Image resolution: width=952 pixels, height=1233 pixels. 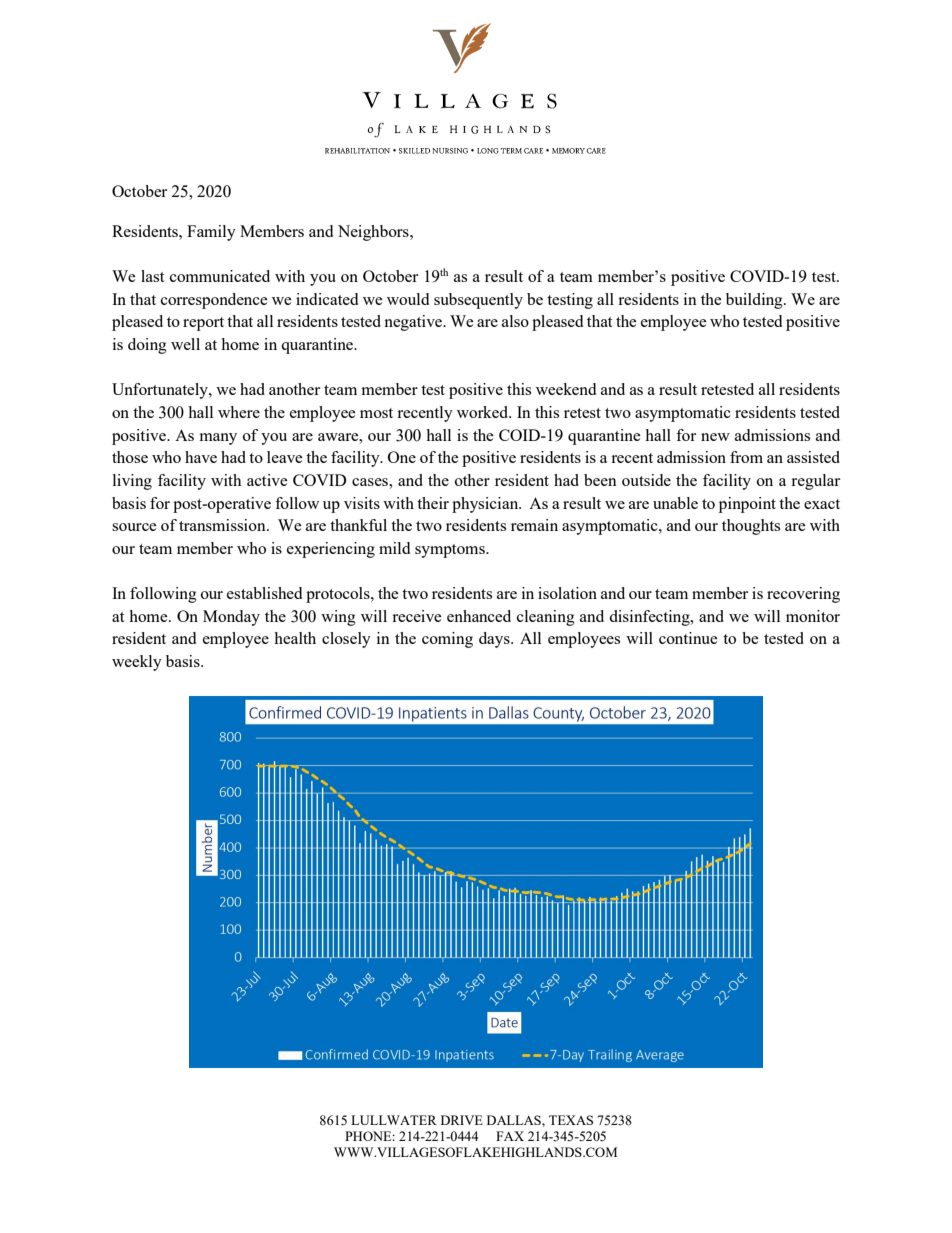 I want to click on symptoms, so click(x=451, y=551).
